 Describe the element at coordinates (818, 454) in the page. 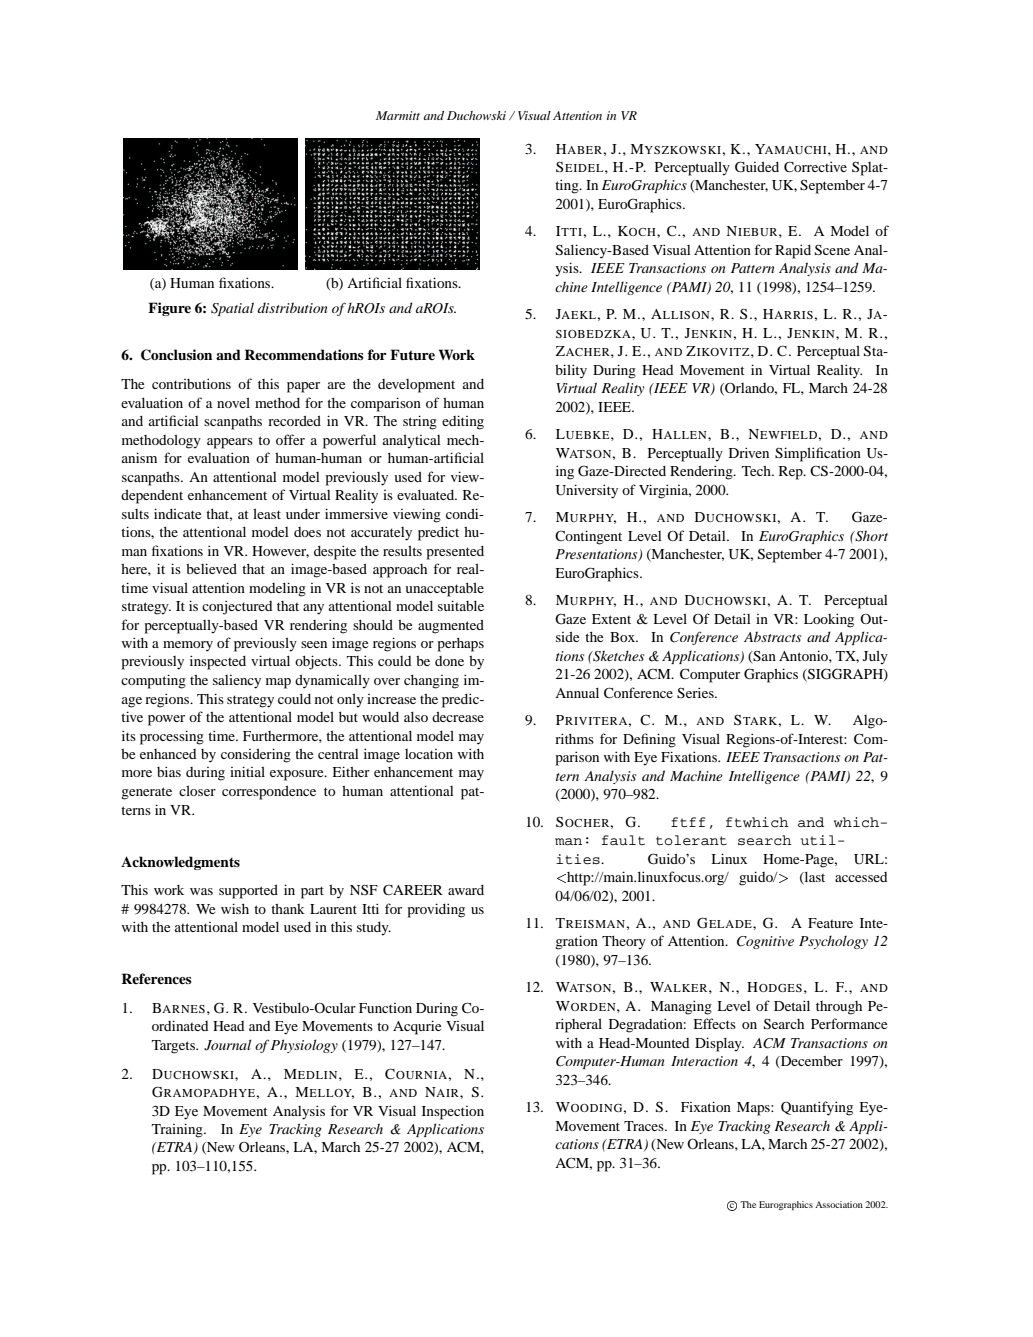

I see `Simplification` at that location.
